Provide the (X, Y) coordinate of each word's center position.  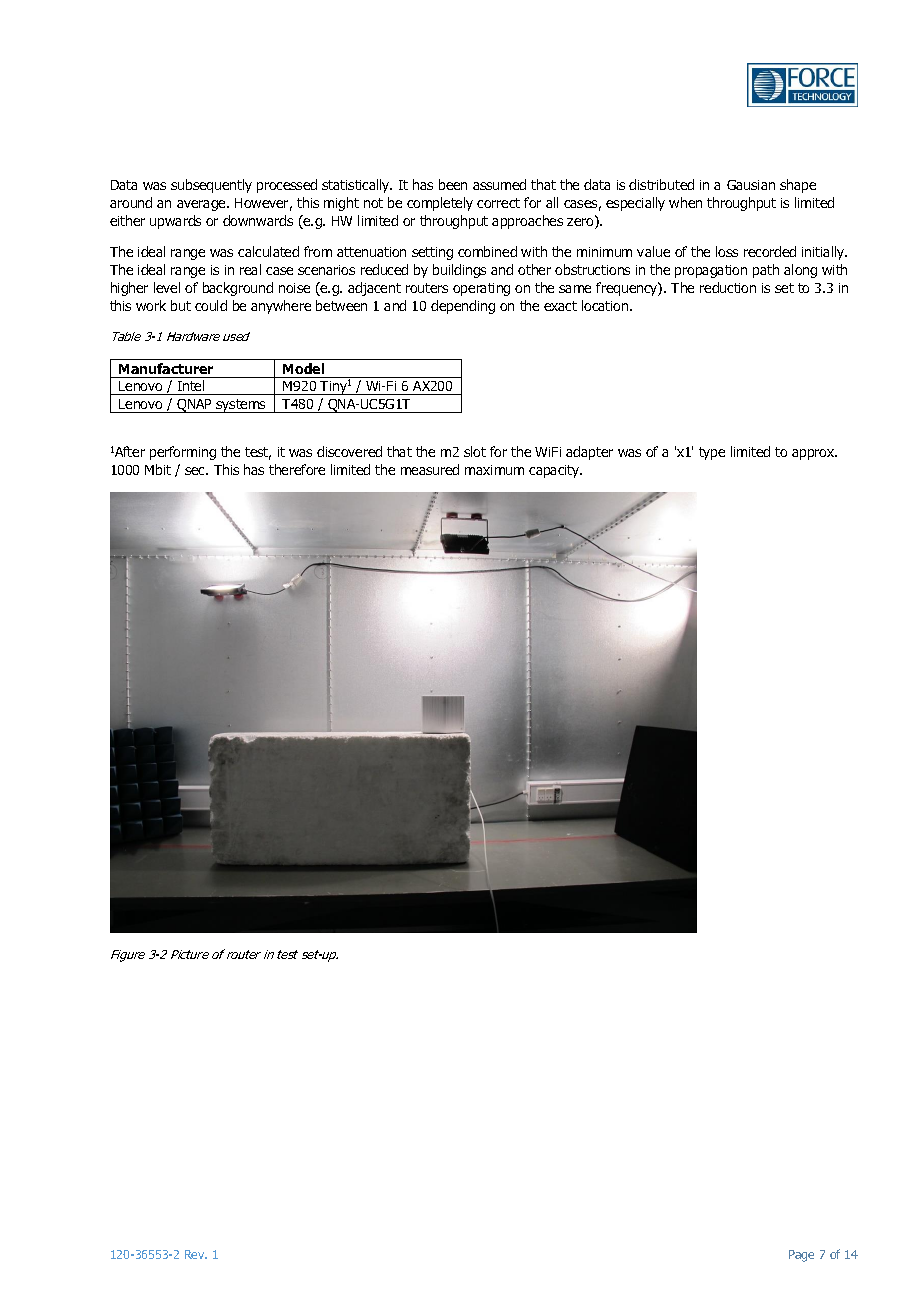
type (712, 453)
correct (498, 203)
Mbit (158, 469)
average (202, 205)
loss (727, 251)
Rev (196, 1254)
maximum (494, 470)
